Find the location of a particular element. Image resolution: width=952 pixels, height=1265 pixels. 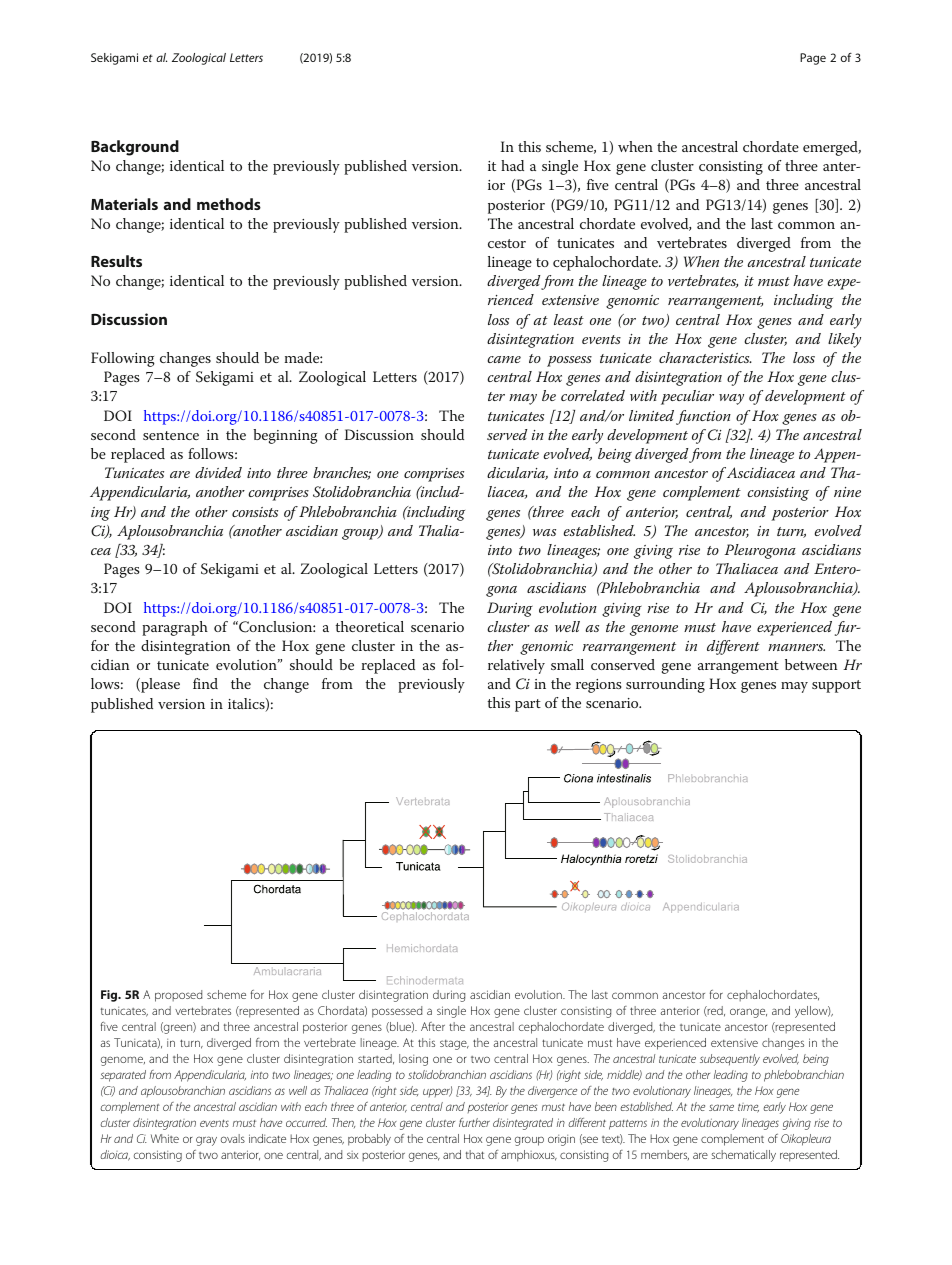

relatively is located at coordinates (516, 666).
